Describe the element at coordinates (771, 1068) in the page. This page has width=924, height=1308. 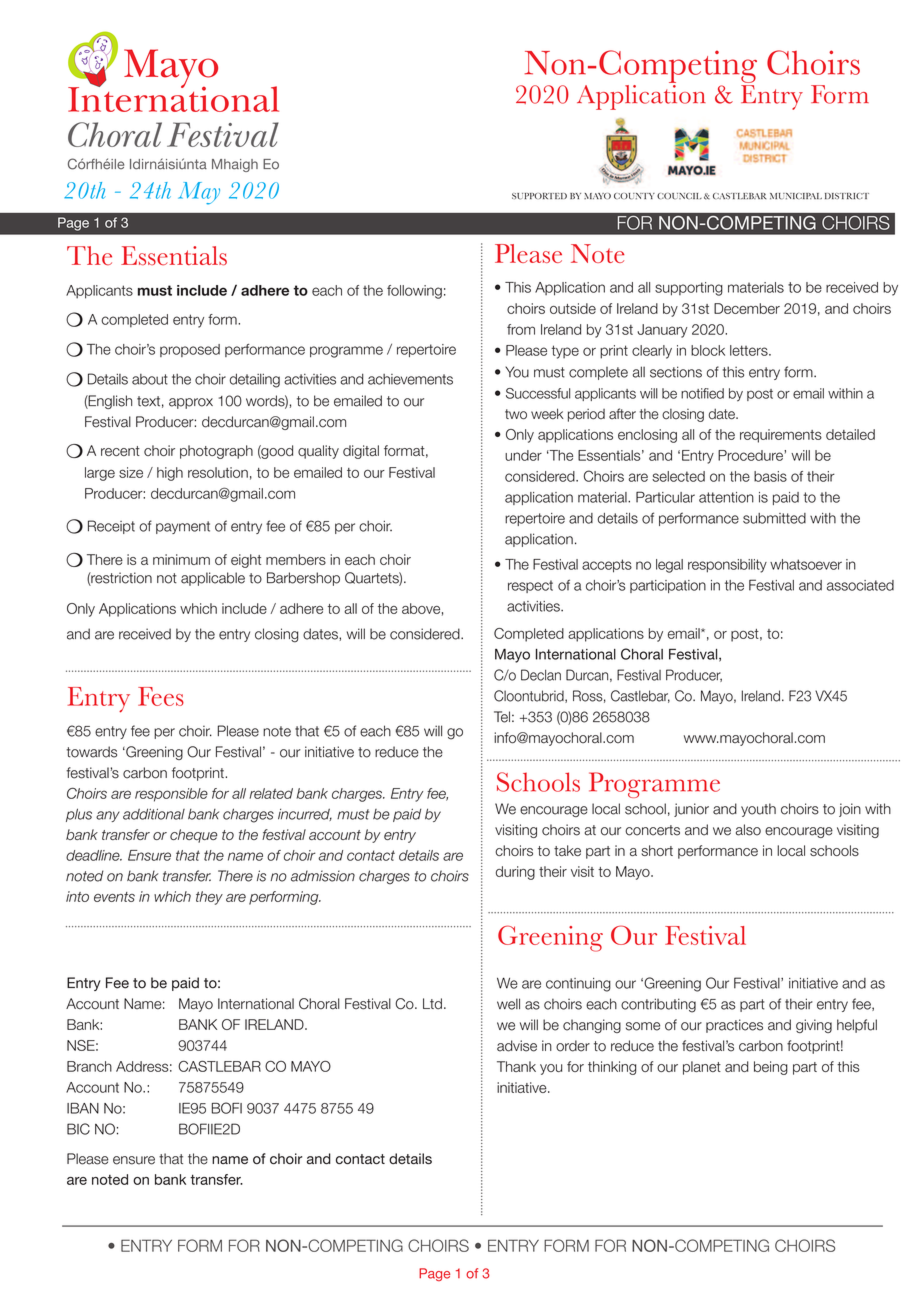
I see `being` at that location.
